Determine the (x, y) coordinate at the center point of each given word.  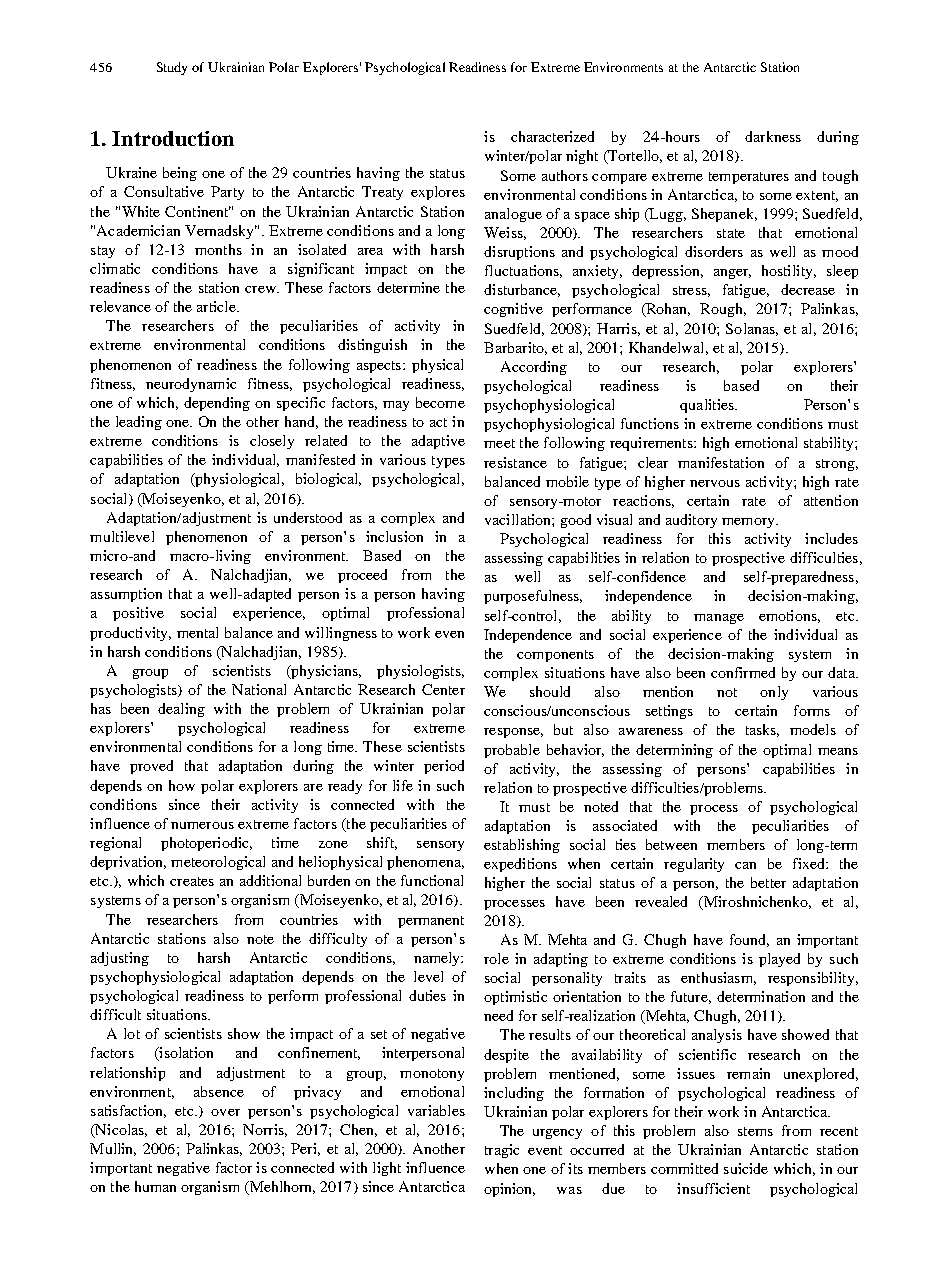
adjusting (120, 959)
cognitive (513, 310)
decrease (808, 289)
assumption (126, 595)
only (774, 693)
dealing (181, 710)
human (155, 1186)
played (779, 960)
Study (172, 68)
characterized (552, 136)
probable (512, 751)
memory (749, 523)
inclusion (394, 536)
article (217, 306)
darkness (773, 136)
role (496, 958)
